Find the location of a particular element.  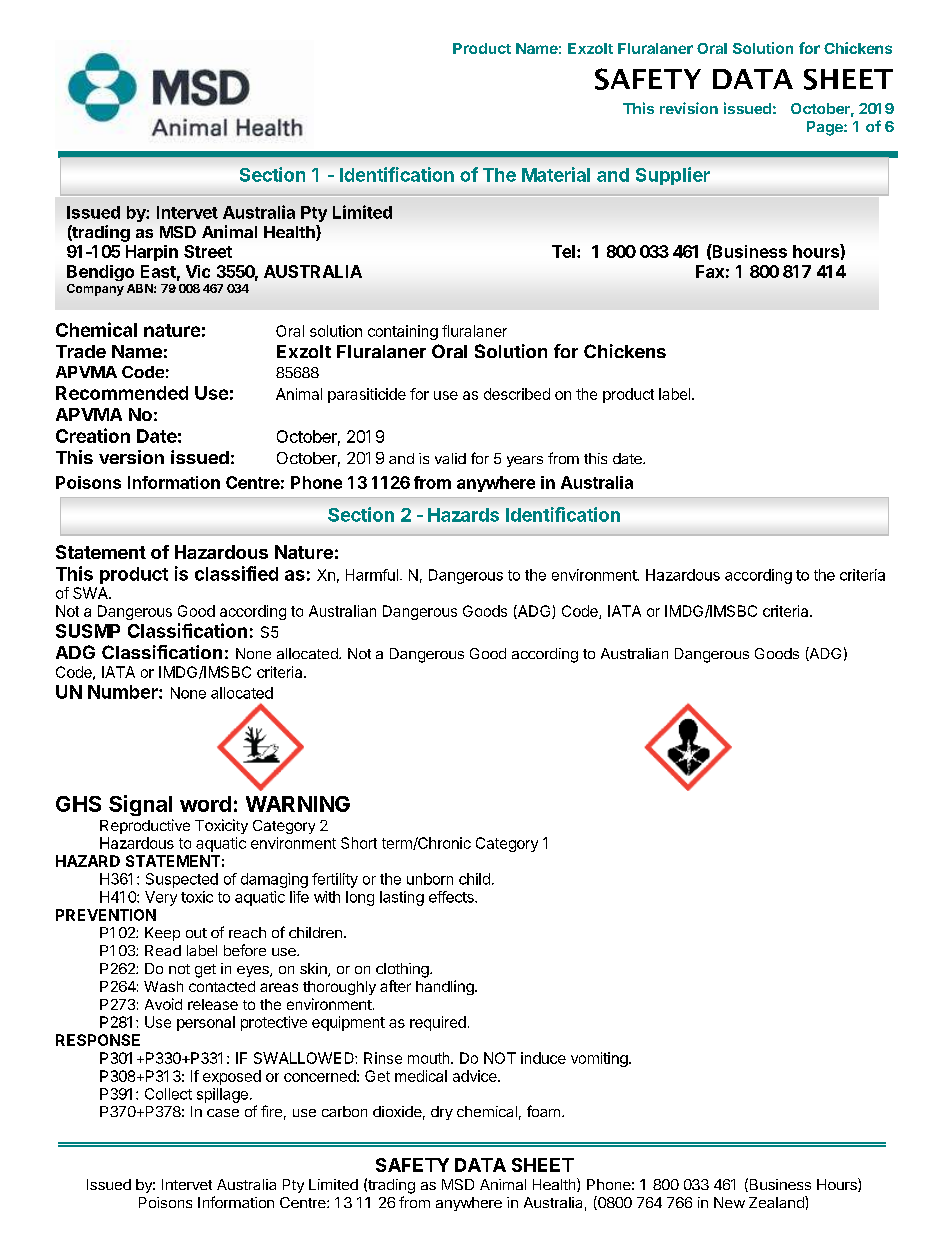

described is located at coordinates (517, 394).
